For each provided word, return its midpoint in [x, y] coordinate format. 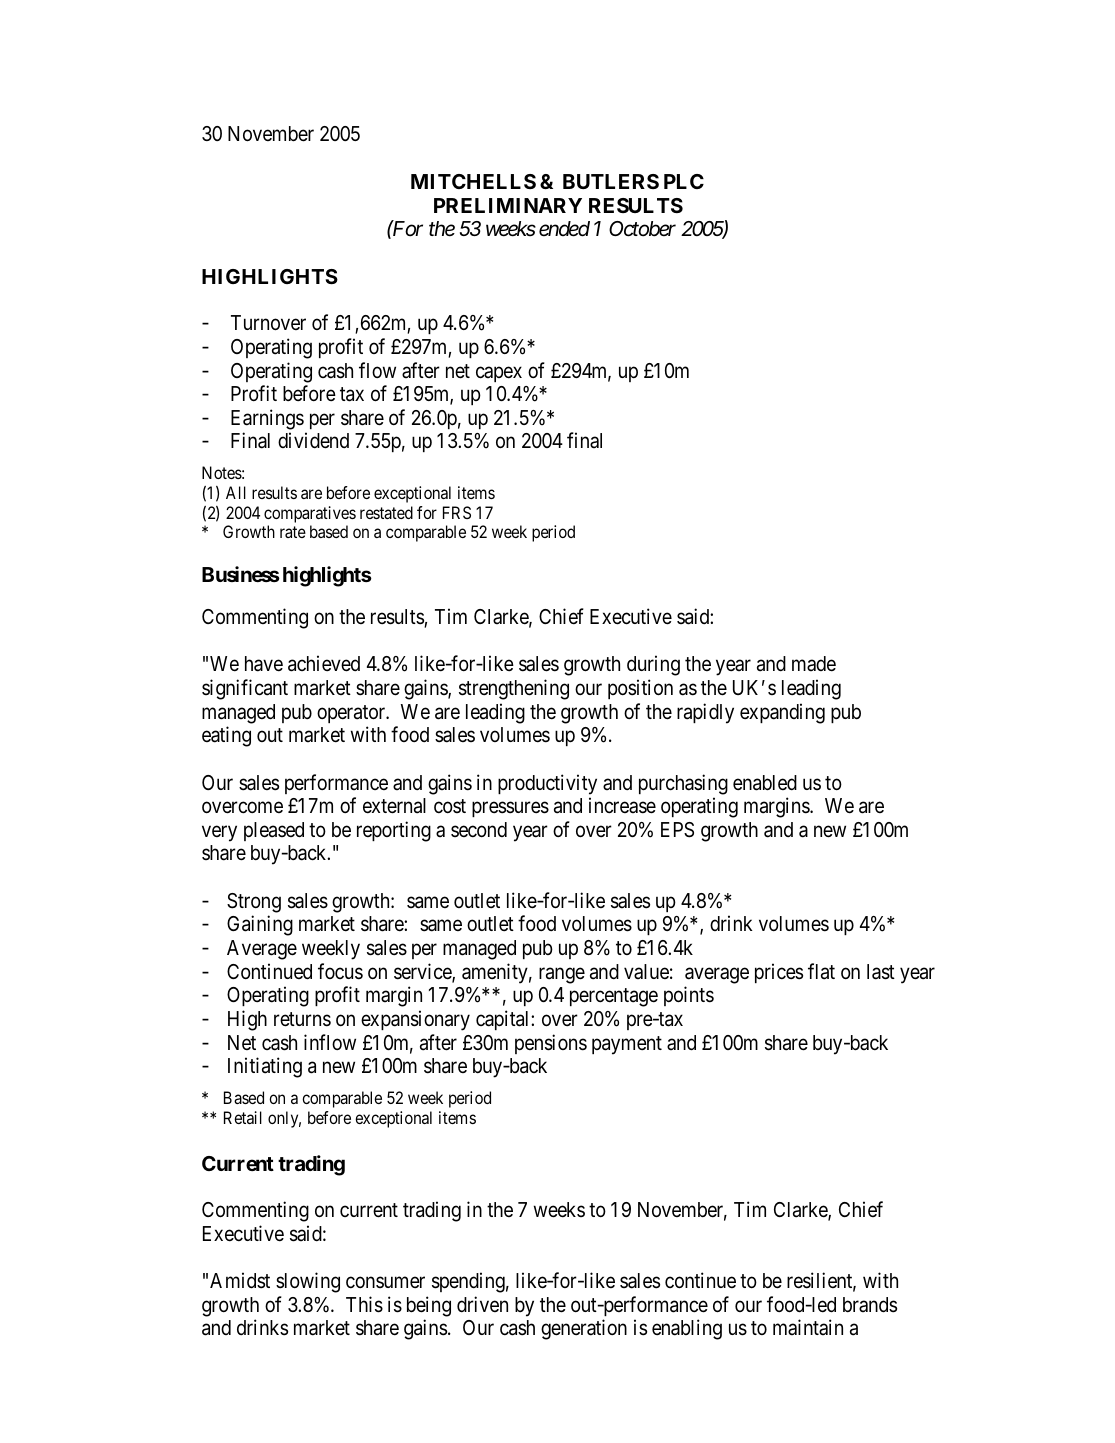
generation [584, 1329]
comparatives [310, 514]
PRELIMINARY [508, 205]
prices [779, 973]
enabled [765, 783]
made [814, 664]
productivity [547, 784]
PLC [684, 181]
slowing [308, 1282]
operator [352, 714]
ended [564, 229]
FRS [457, 512]
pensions [551, 1044]
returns [302, 1019]
